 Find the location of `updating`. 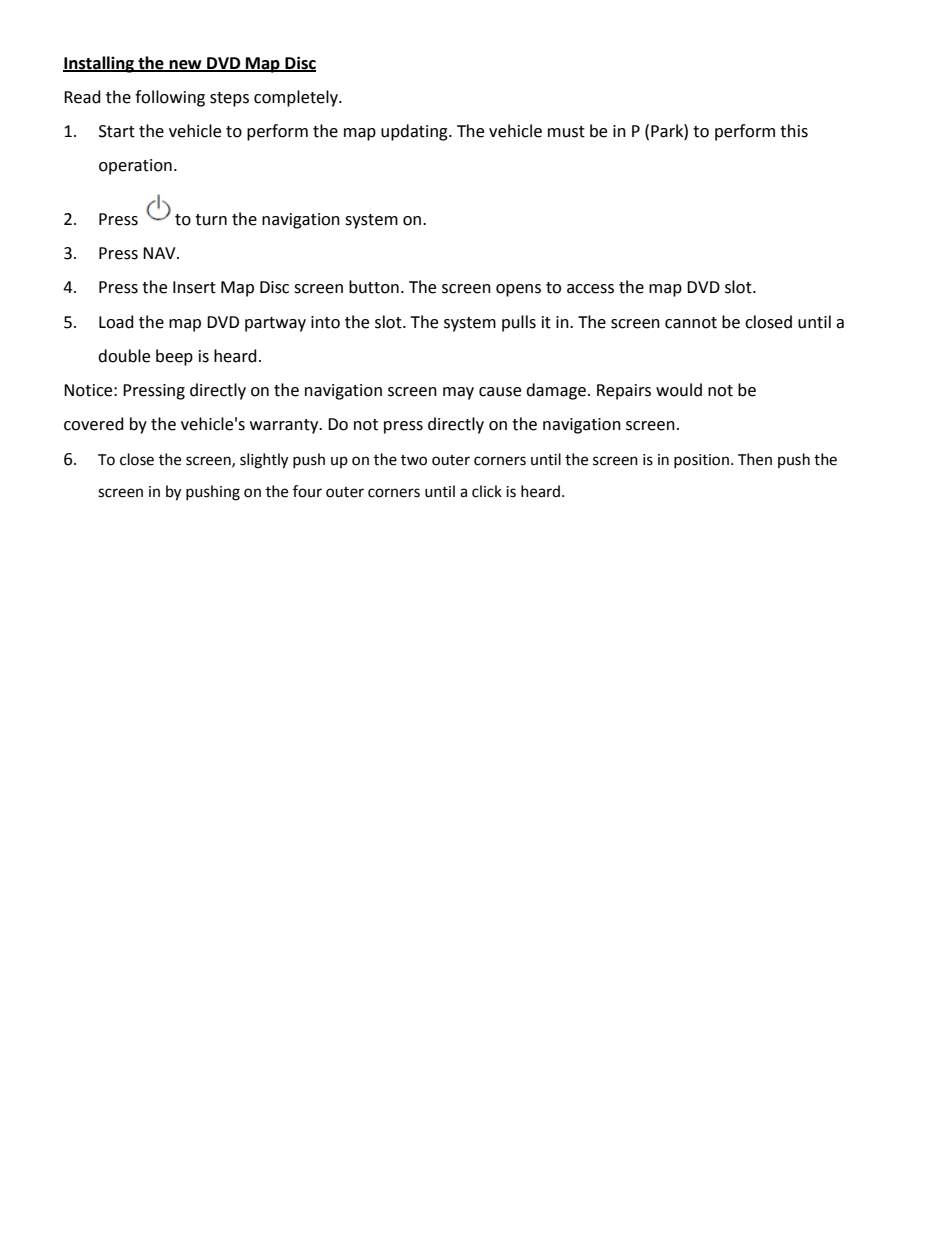

updating is located at coordinates (415, 132).
